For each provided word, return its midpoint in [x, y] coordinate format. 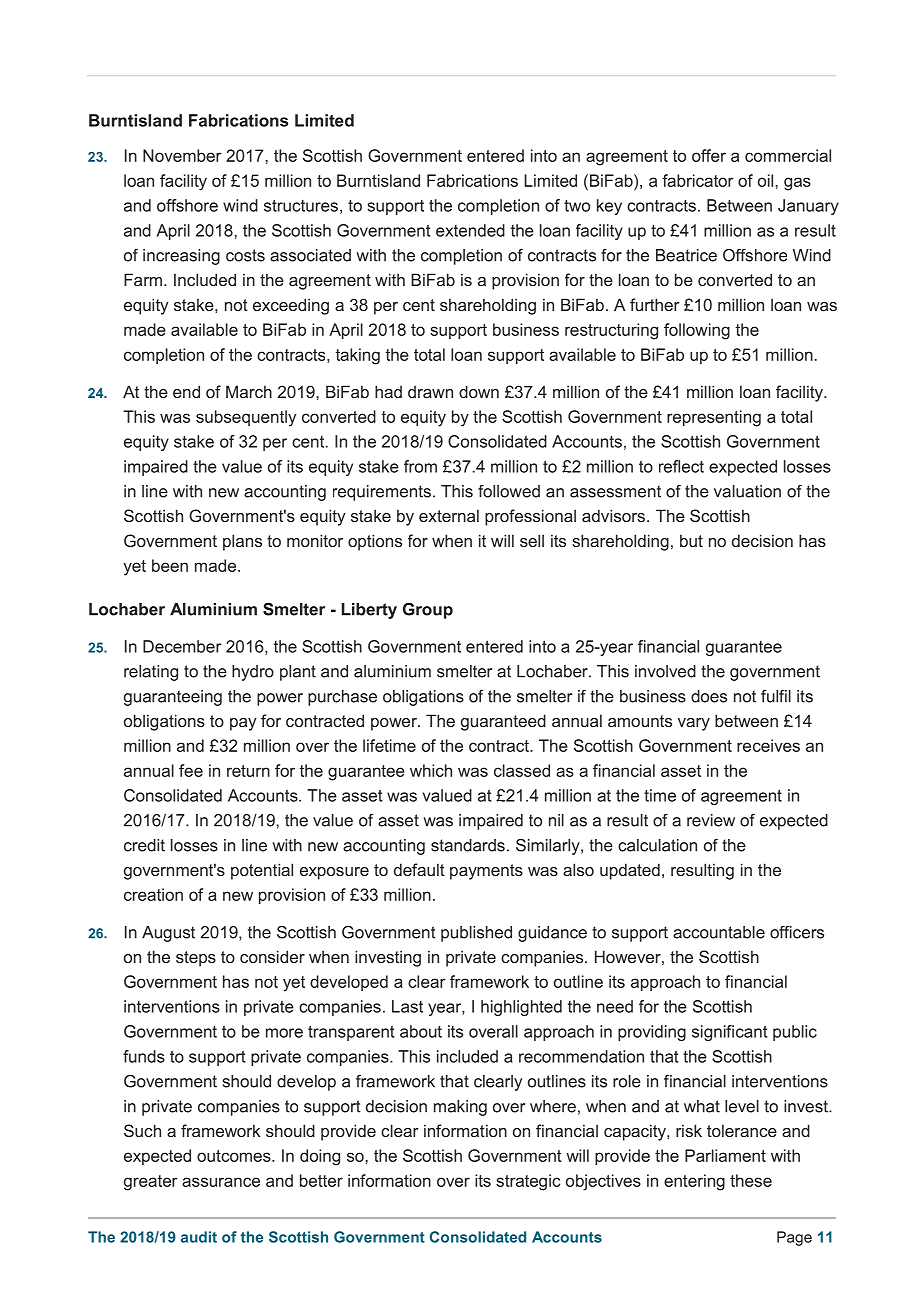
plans [242, 542]
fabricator [698, 180]
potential [262, 871]
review [711, 820]
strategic [528, 1182]
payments [486, 872]
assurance [221, 1182]
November [182, 155]
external [449, 515]
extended [470, 230]
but [691, 540]
